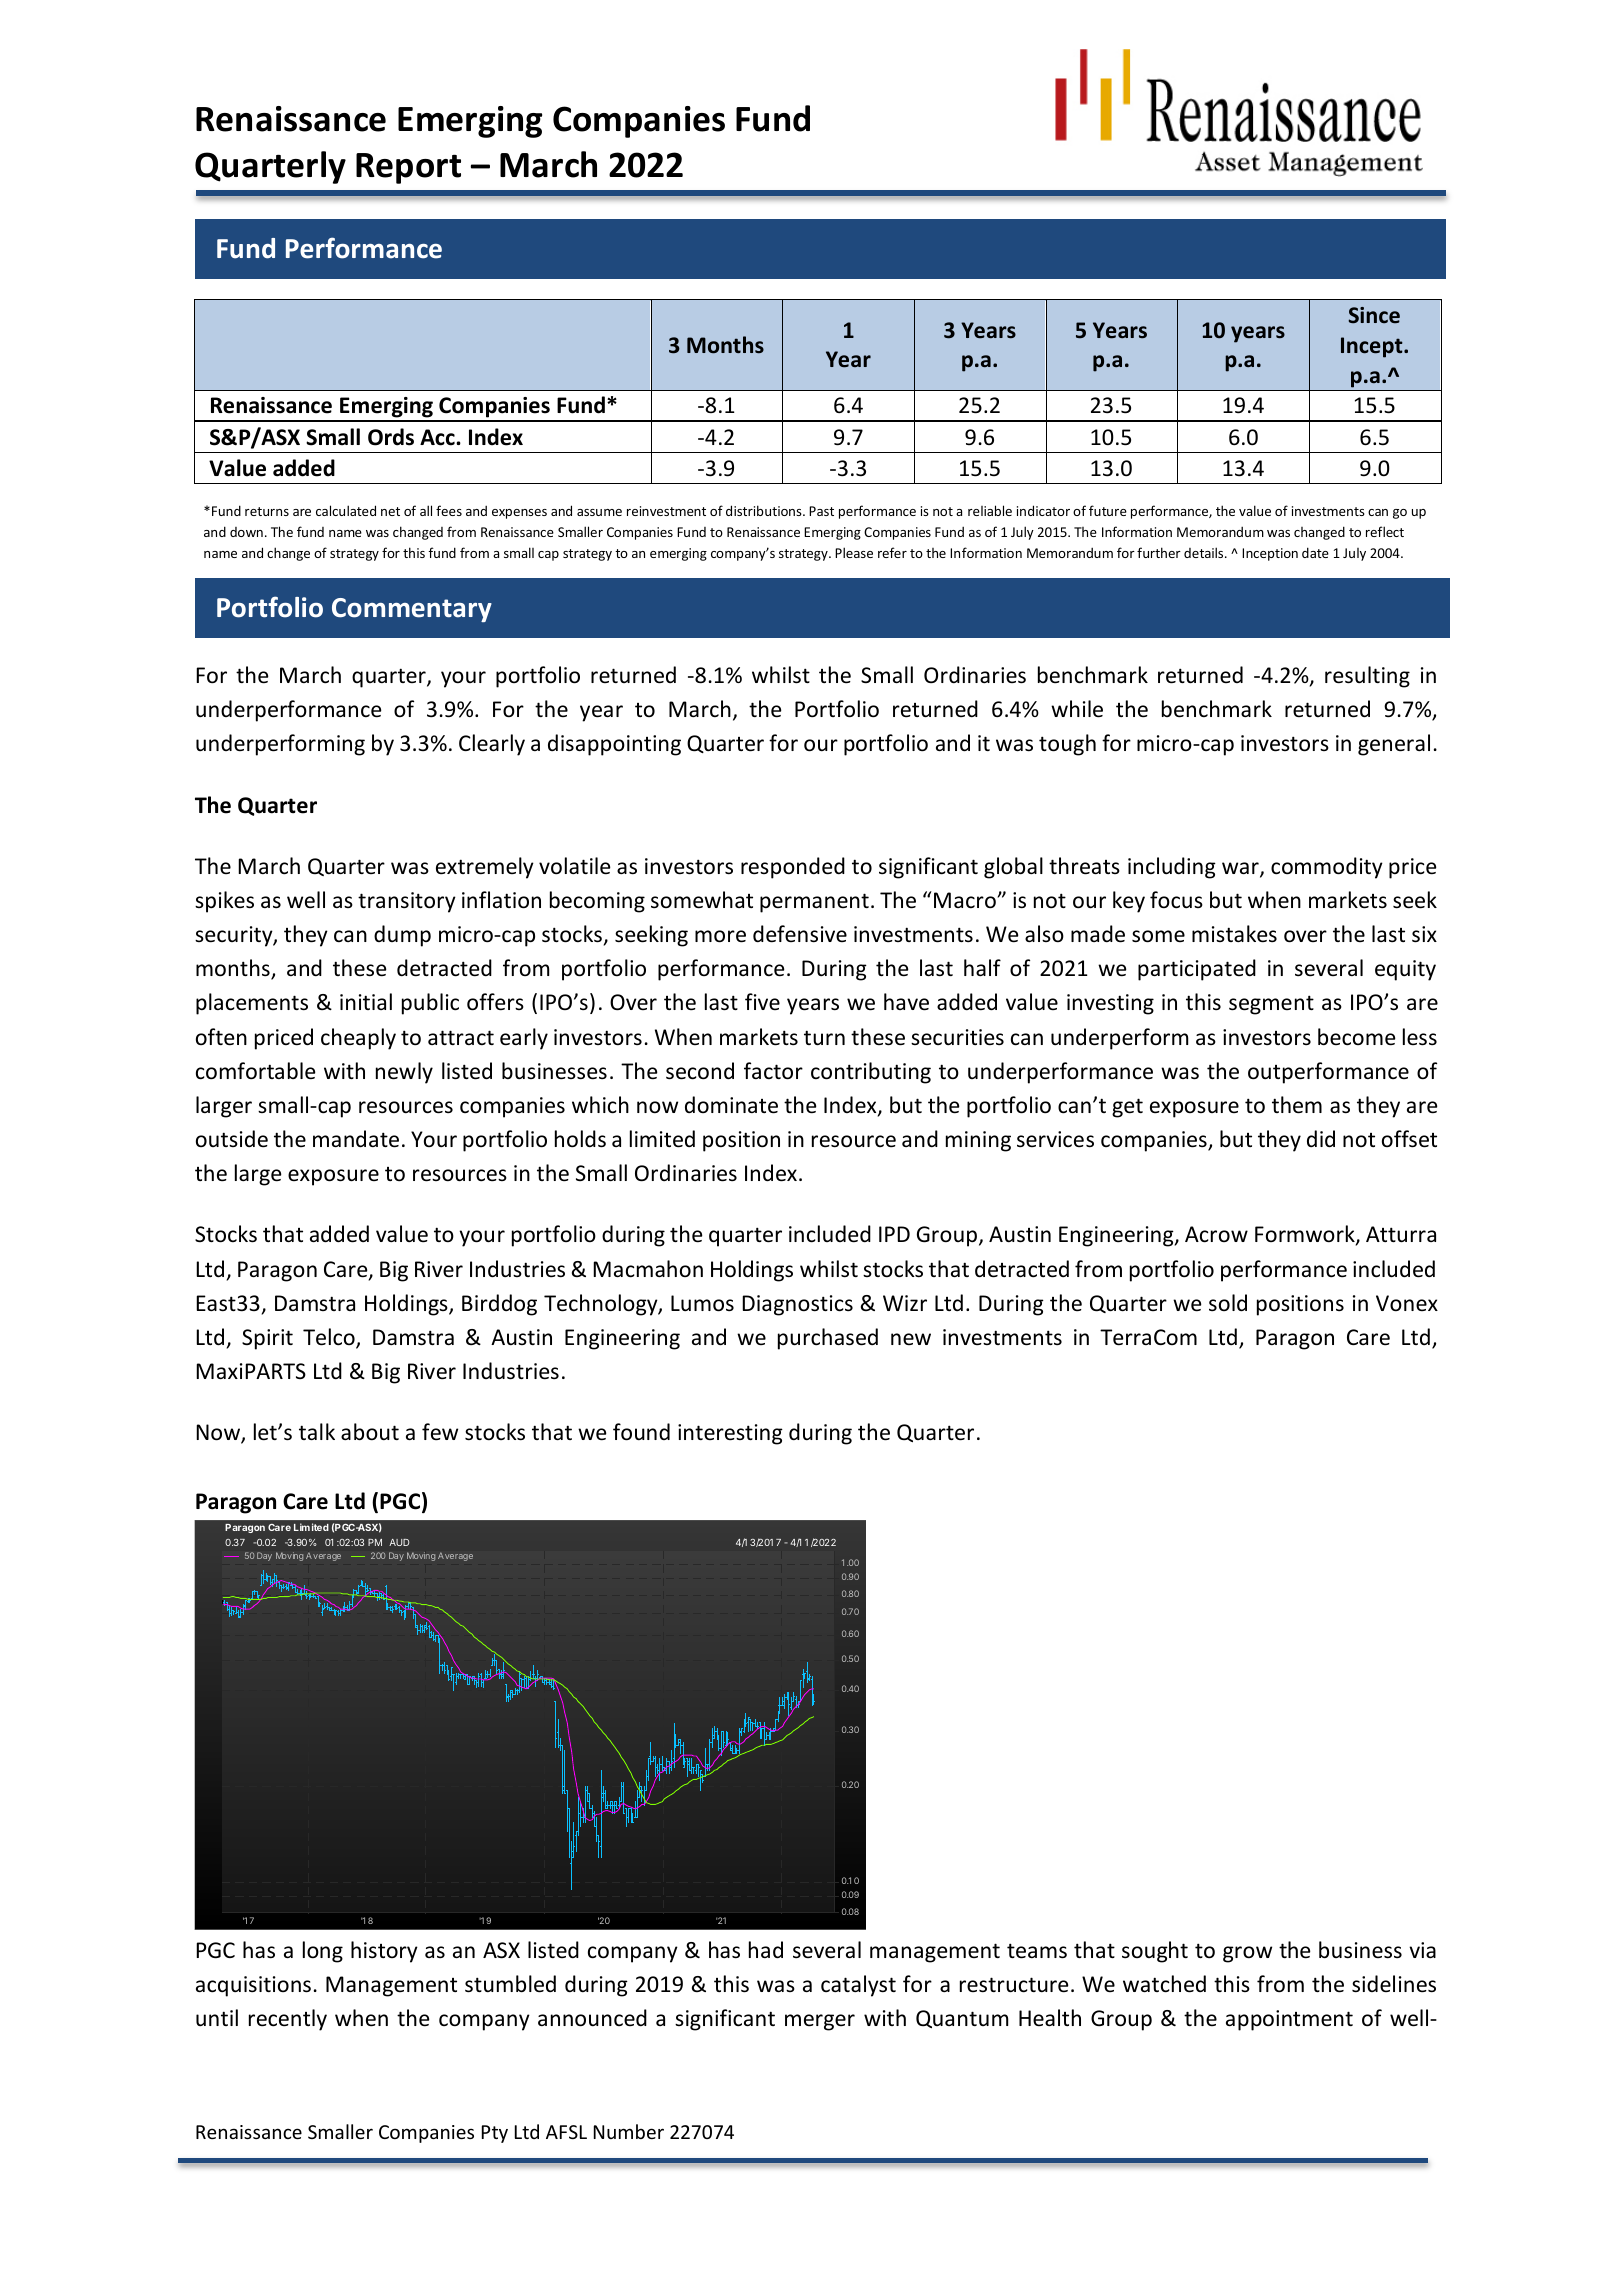 This screenshot has height=2277, width=1610. I want to click on appointment, so click(1289, 2020).
